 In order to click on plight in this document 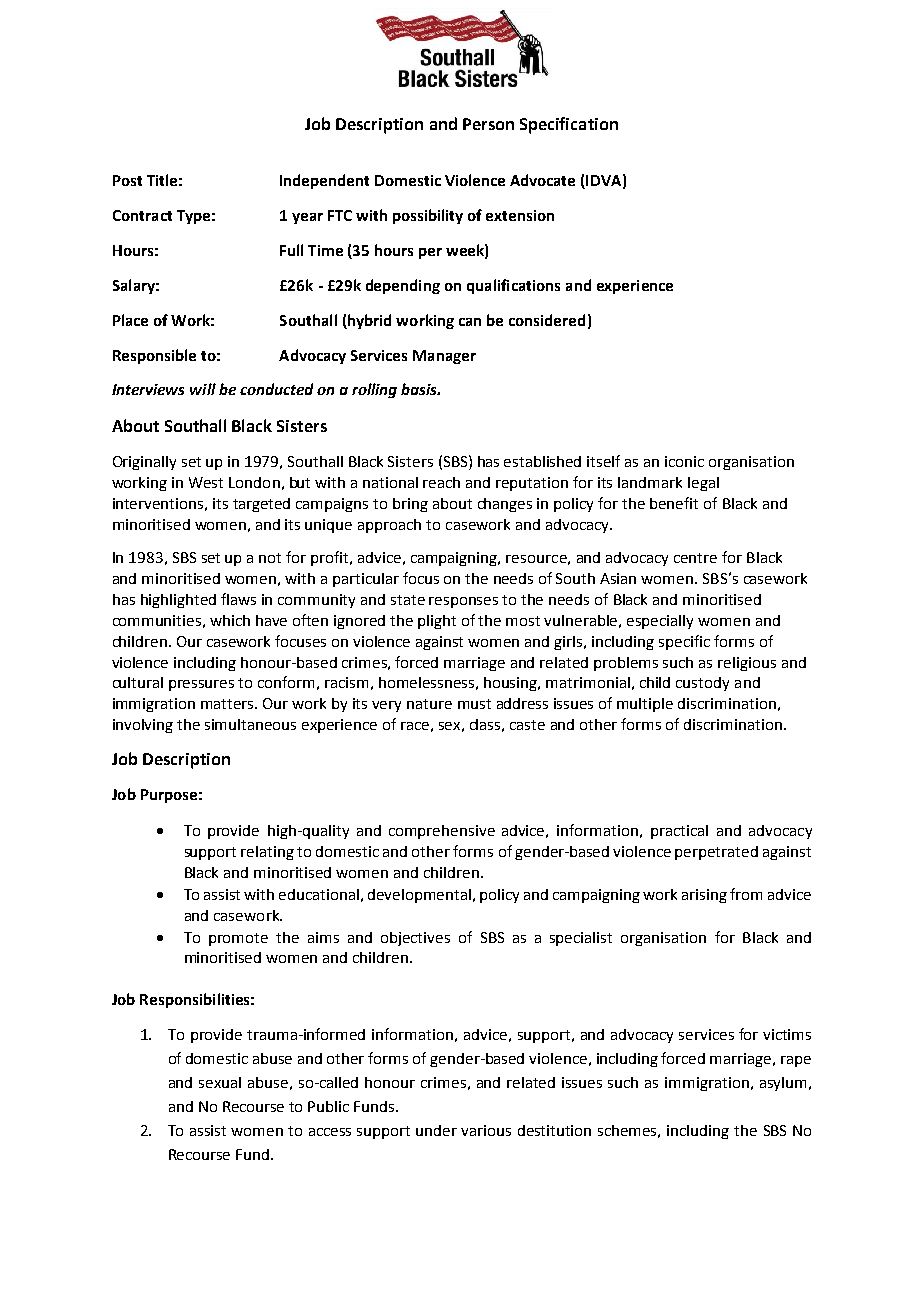, I will do `click(437, 622)`.
